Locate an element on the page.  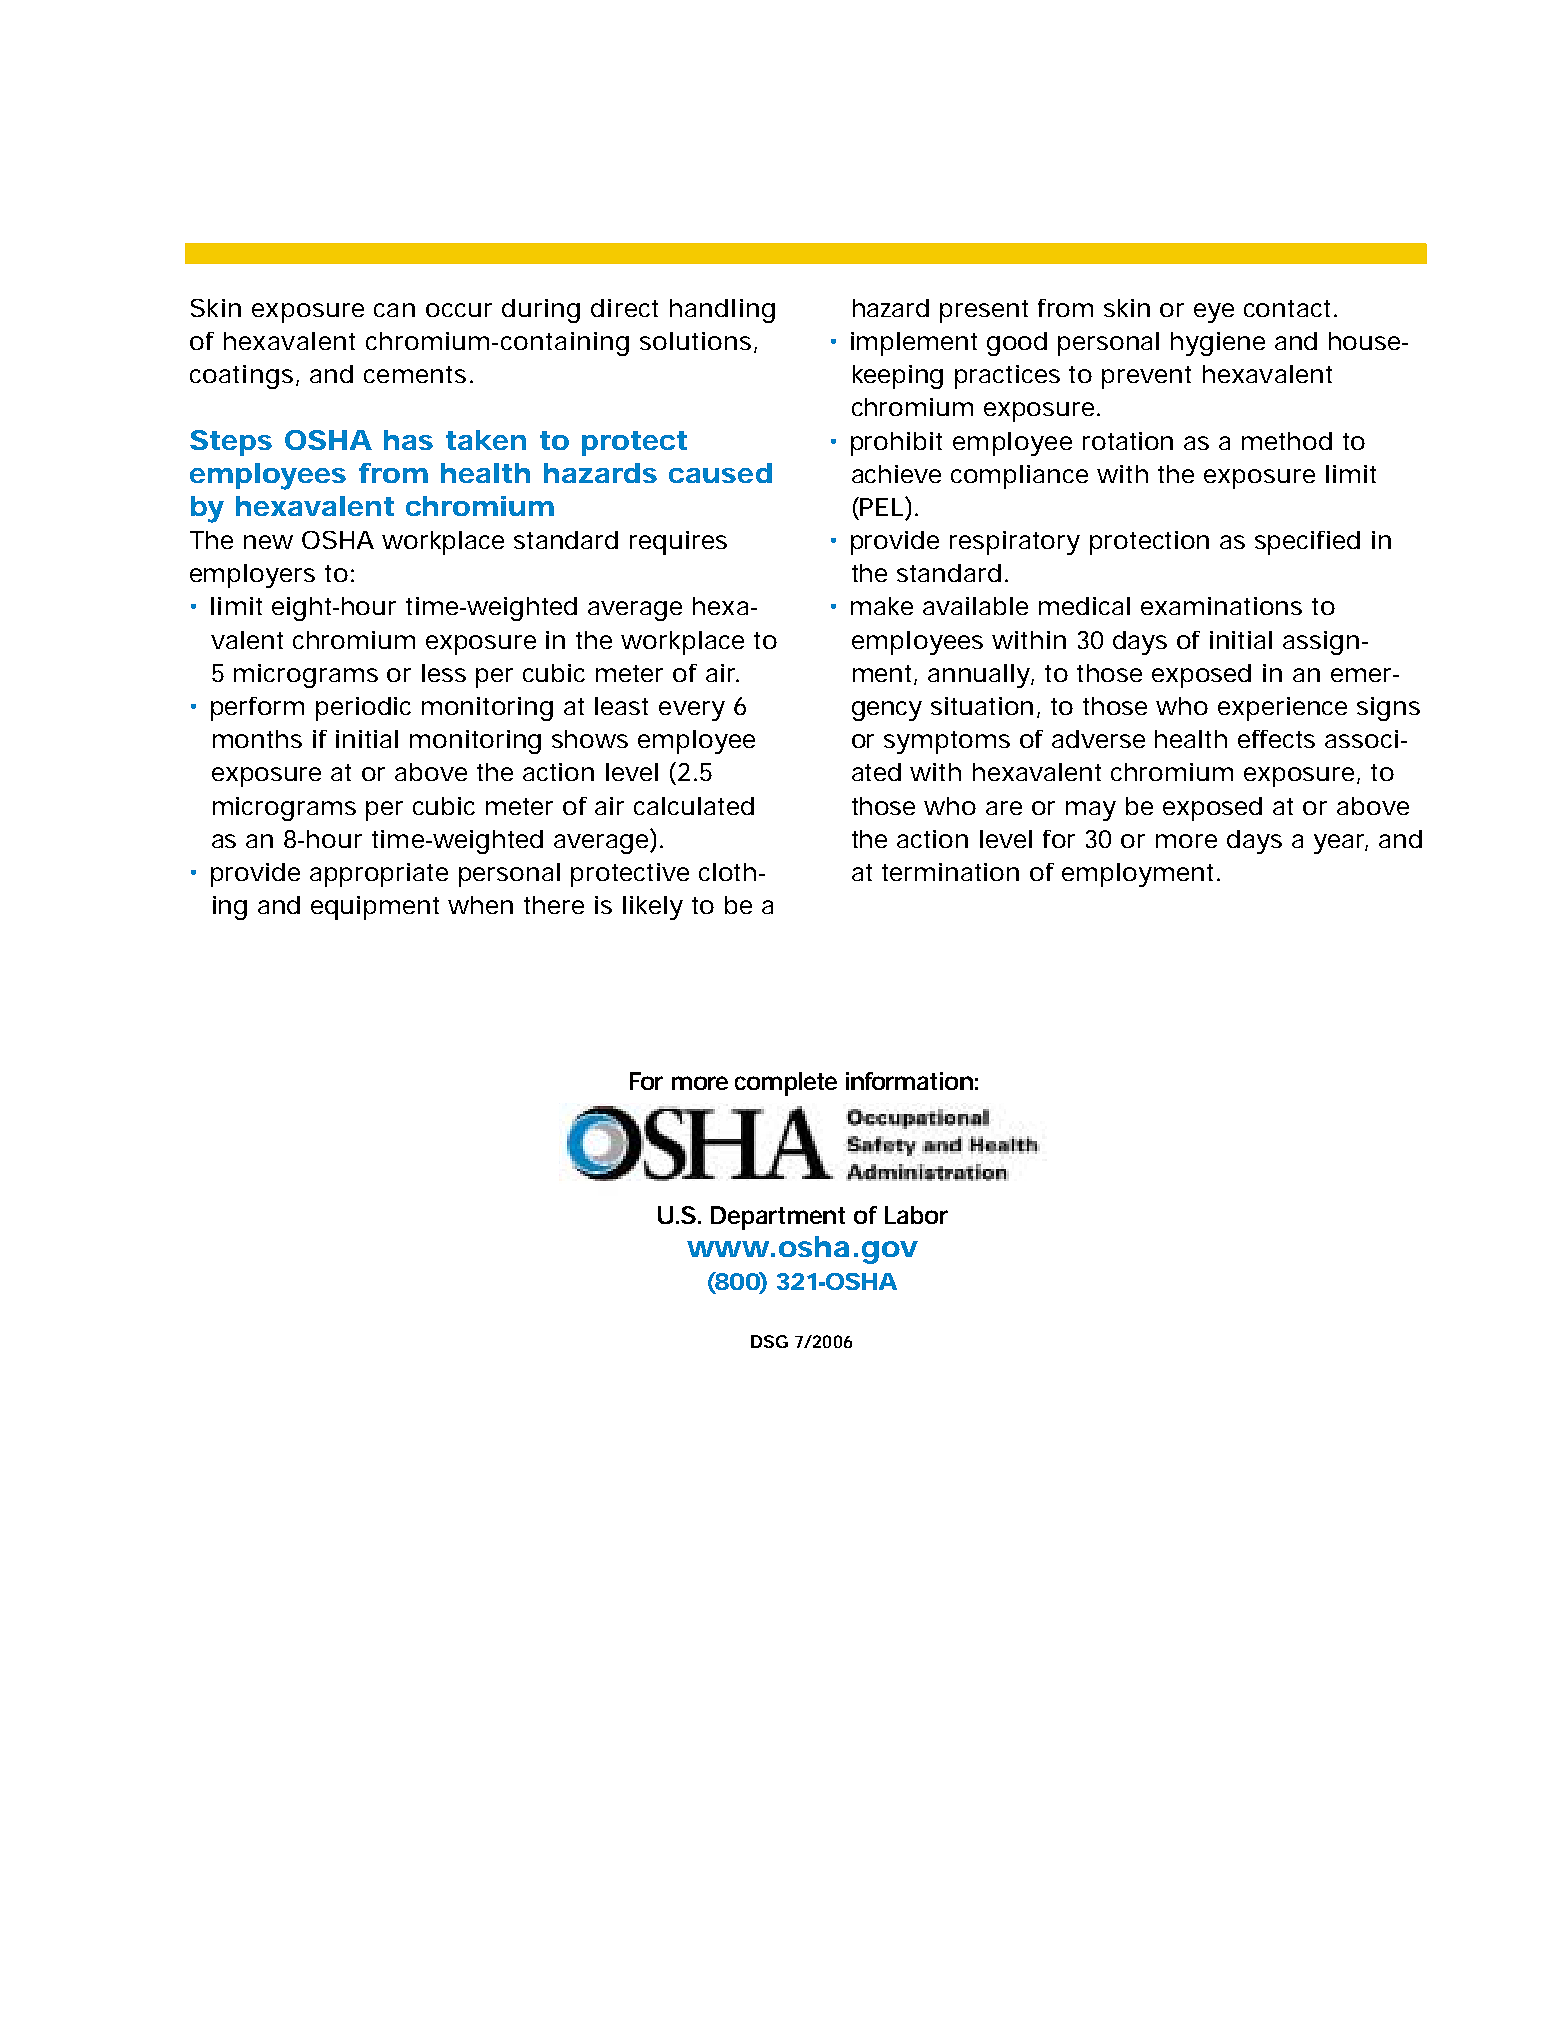
complete is located at coordinates (786, 1084).
